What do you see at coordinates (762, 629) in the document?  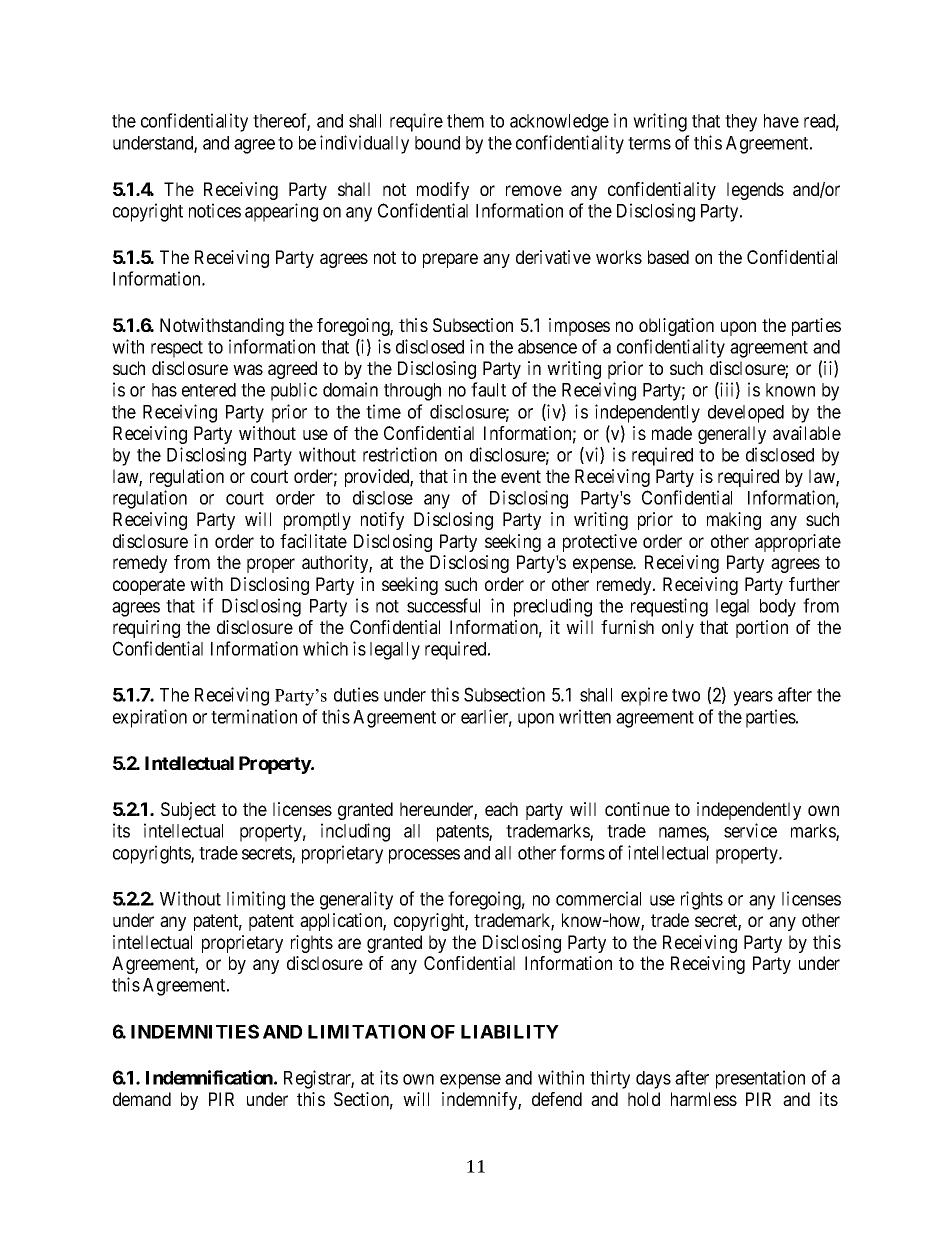 I see `portion` at bounding box center [762, 629].
